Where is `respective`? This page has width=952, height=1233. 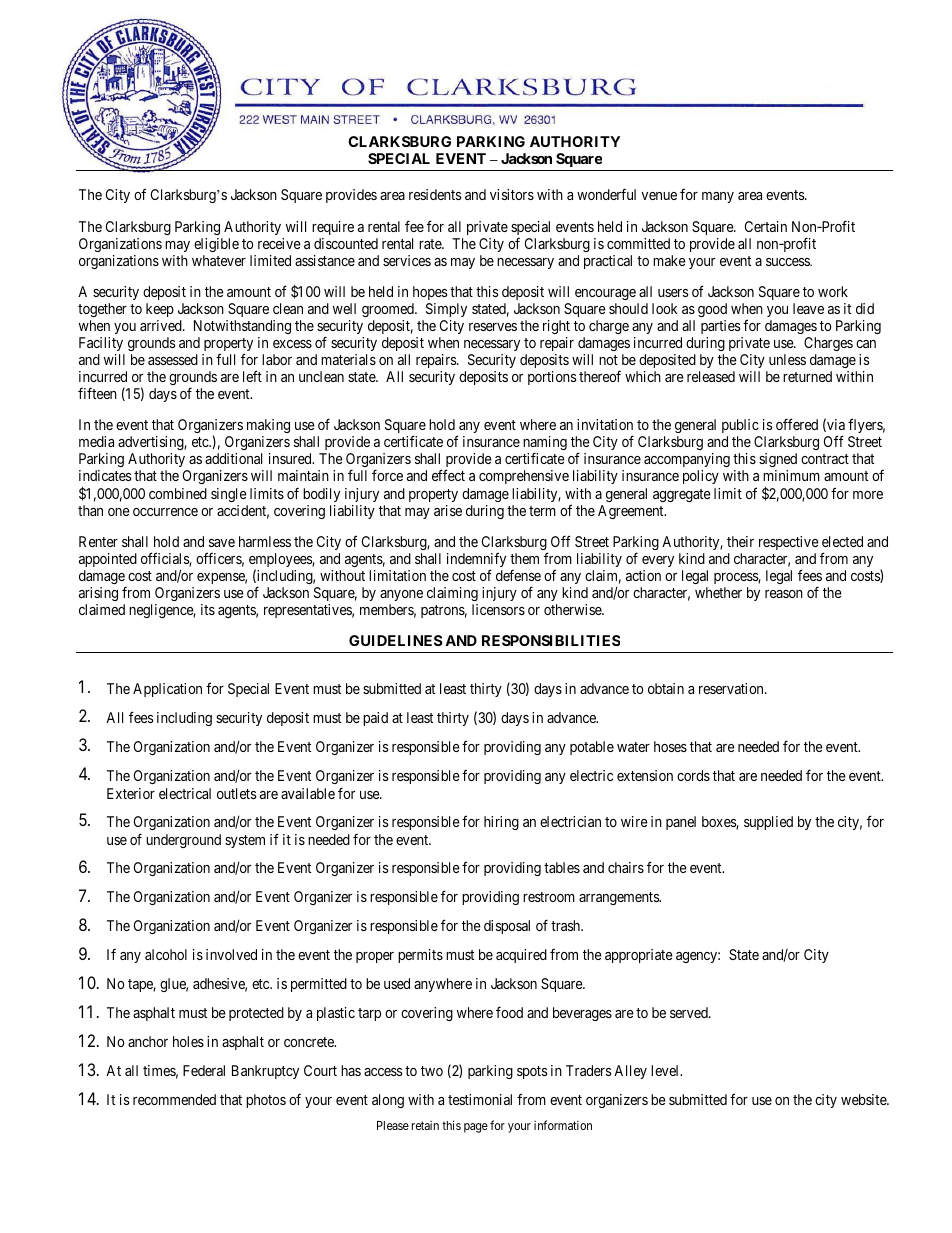
respective is located at coordinates (789, 543).
